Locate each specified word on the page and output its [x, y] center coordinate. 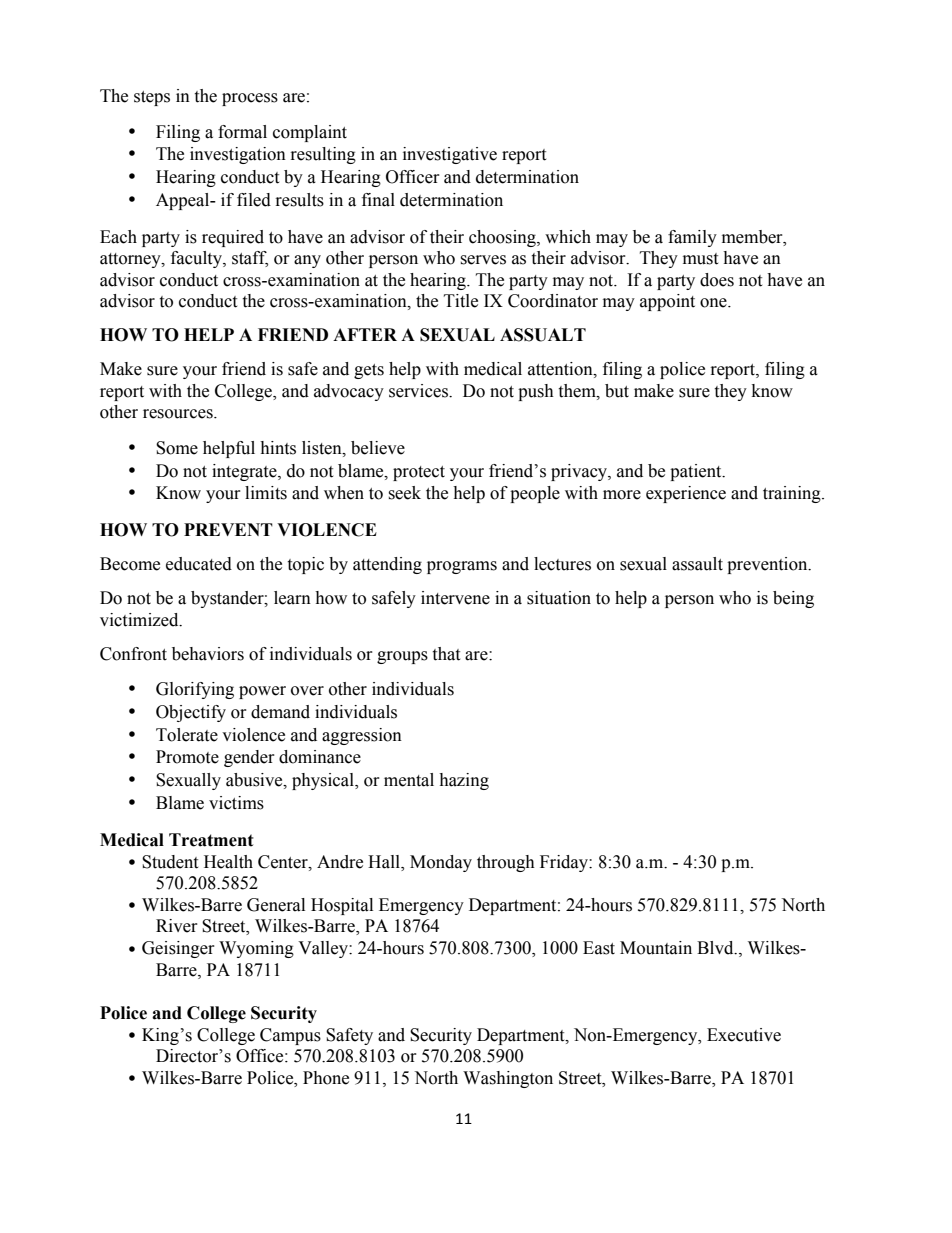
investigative [450, 155]
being [793, 599]
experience [686, 494]
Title [461, 301]
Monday [441, 863]
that [446, 654]
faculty [197, 259]
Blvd [716, 948]
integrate [245, 472]
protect [419, 473]
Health [228, 862]
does [717, 280]
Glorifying [195, 690]
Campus [290, 1036]
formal [242, 132]
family [692, 238]
